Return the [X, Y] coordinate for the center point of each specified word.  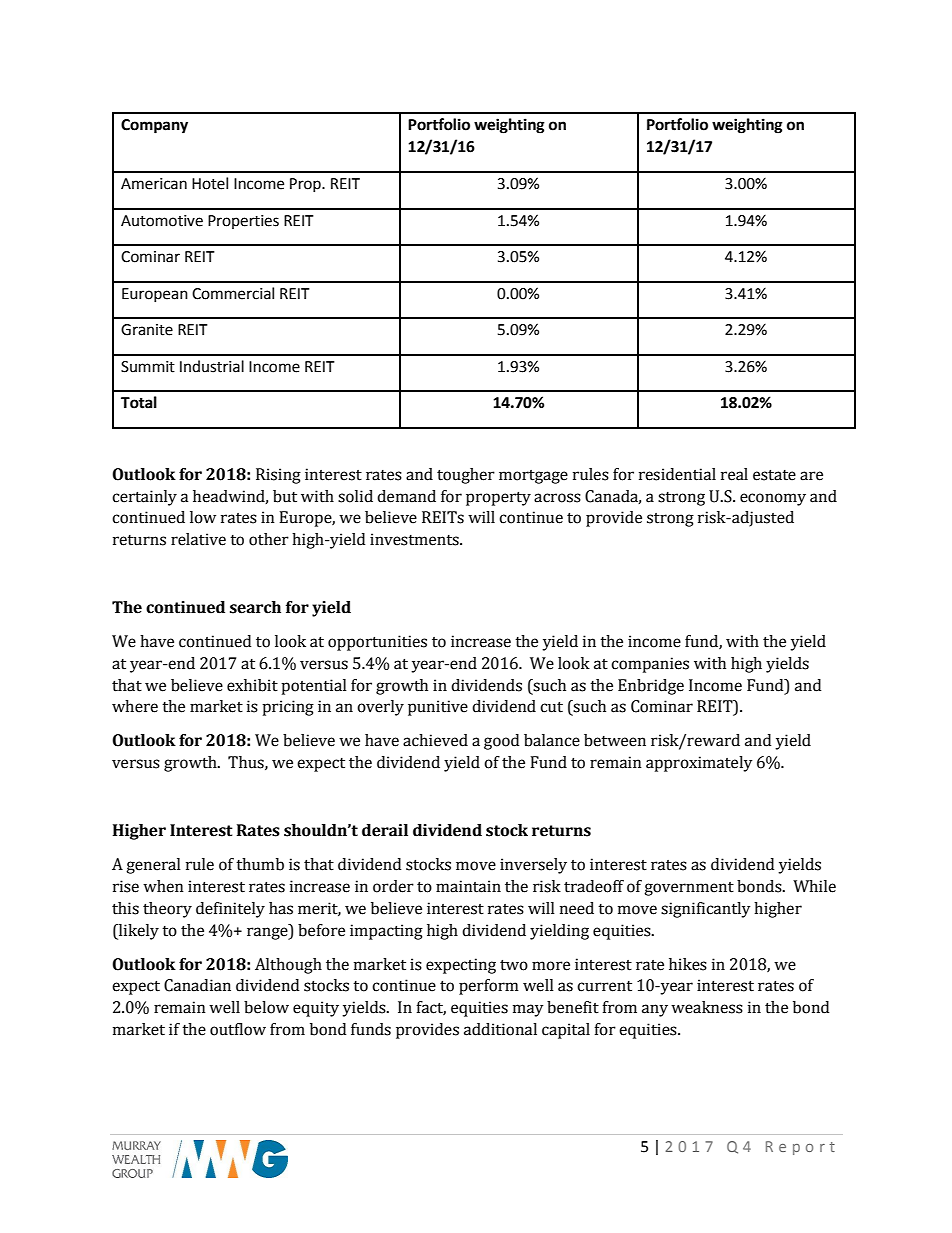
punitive [438, 708]
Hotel [210, 183]
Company [154, 126]
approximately [699, 764]
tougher [466, 476]
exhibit [252, 685]
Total [139, 402]
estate [774, 475]
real [734, 474]
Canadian [197, 985]
